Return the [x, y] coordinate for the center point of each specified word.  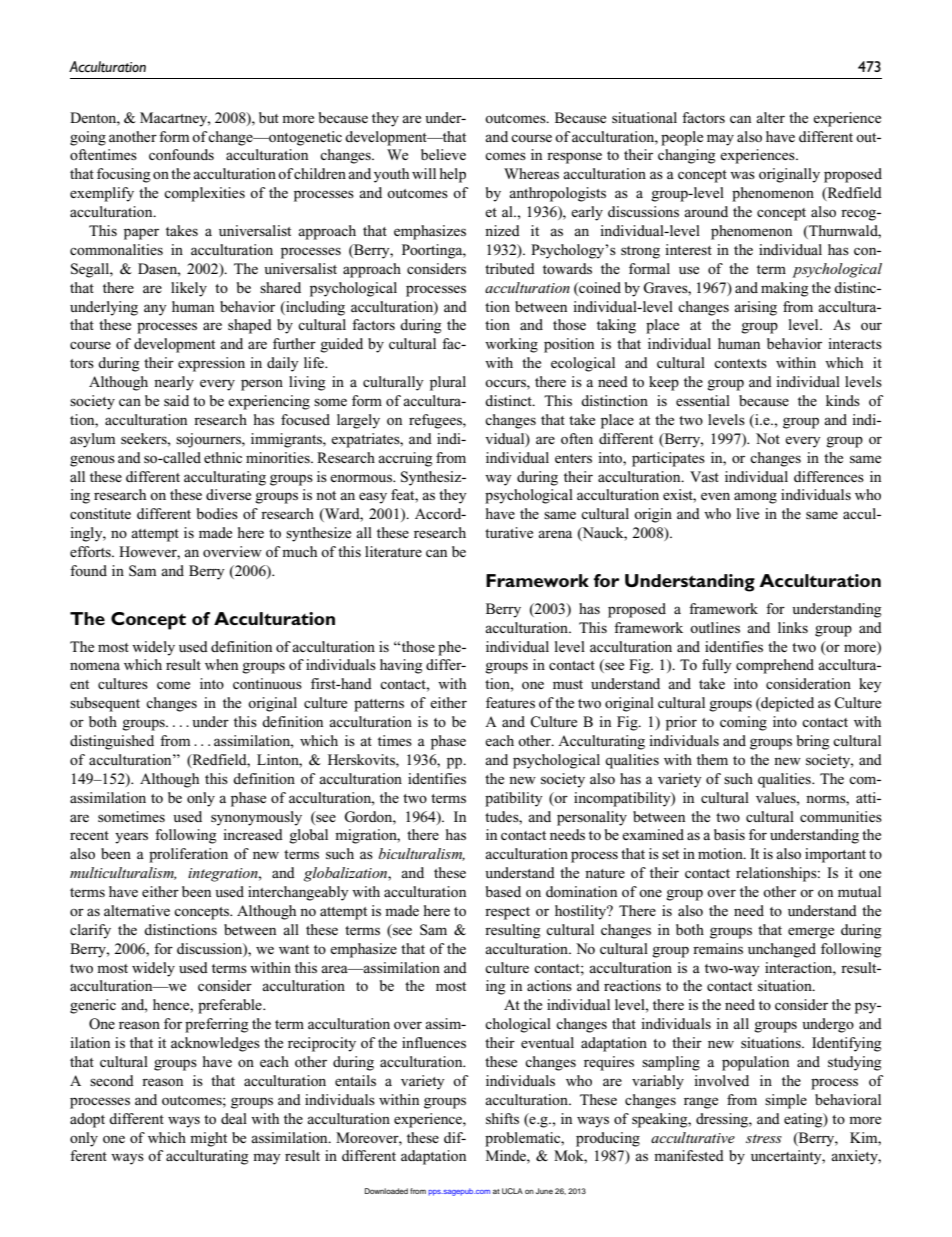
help [453, 175]
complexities [204, 194]
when [221, 664]
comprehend [775, 666]
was [742, 175]
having [401, 666]
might [208, 1139]
